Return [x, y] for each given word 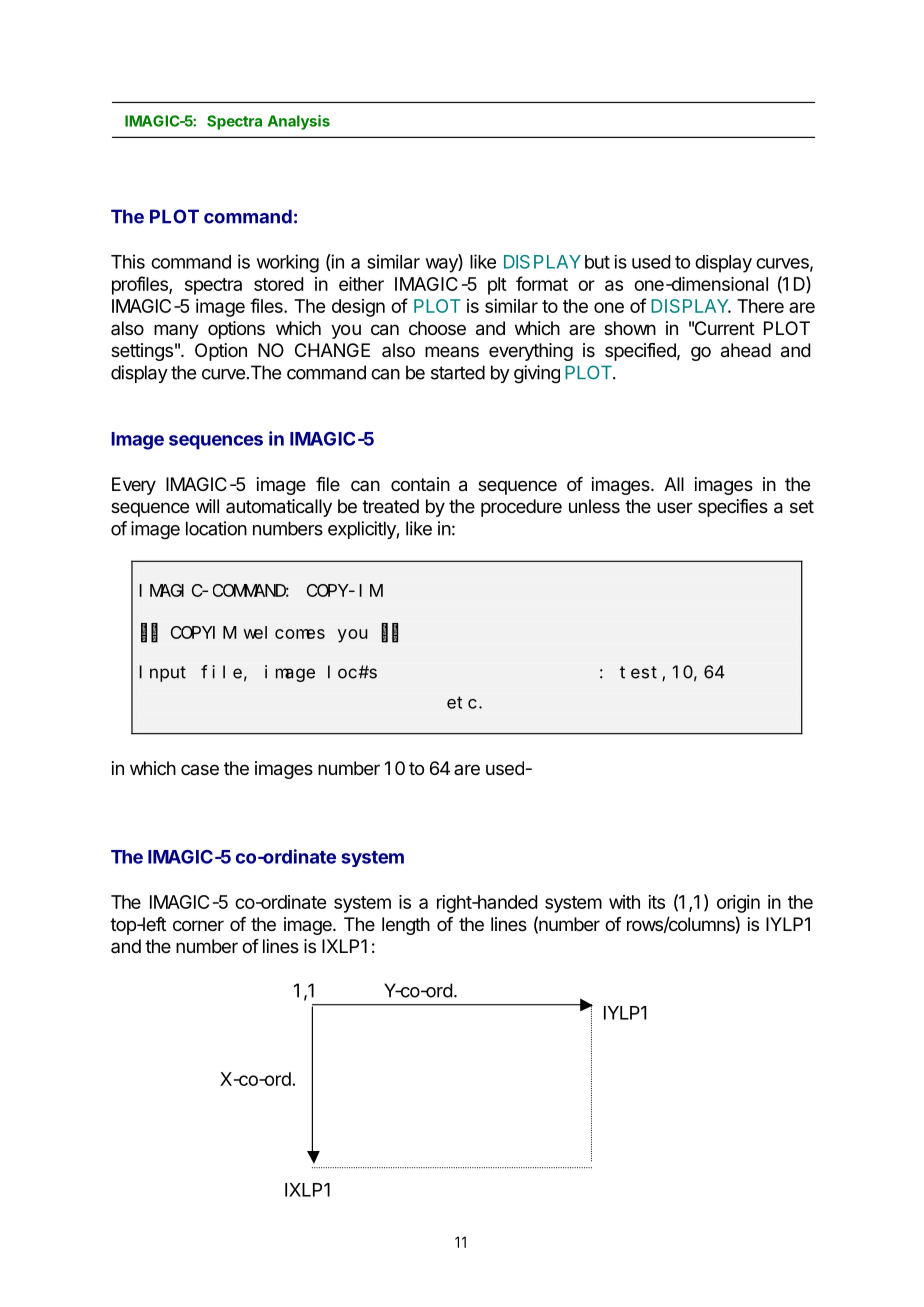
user [675, 507]
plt [497, 286]
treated [390, 506]
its [656, 902]
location [216, 528]
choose [437, 328]
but [597, 262]
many [176, 331]
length [406, 926]
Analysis [299, 122]
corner [198, 925]
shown [630, 328]
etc [462, 702]
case [200, 769]
